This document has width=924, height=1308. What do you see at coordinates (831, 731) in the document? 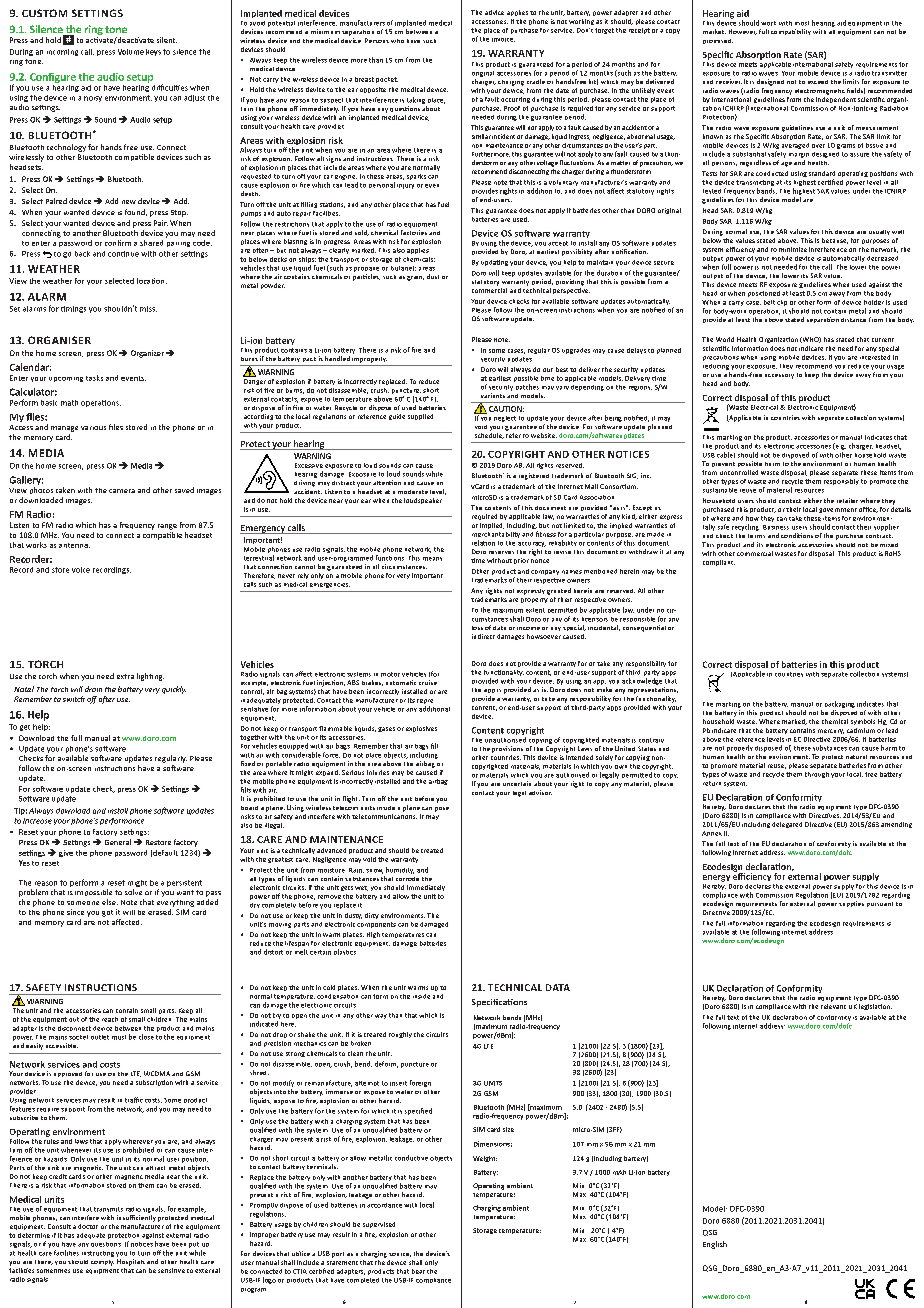
I see `mercury` at bounding box center [831, 731].
